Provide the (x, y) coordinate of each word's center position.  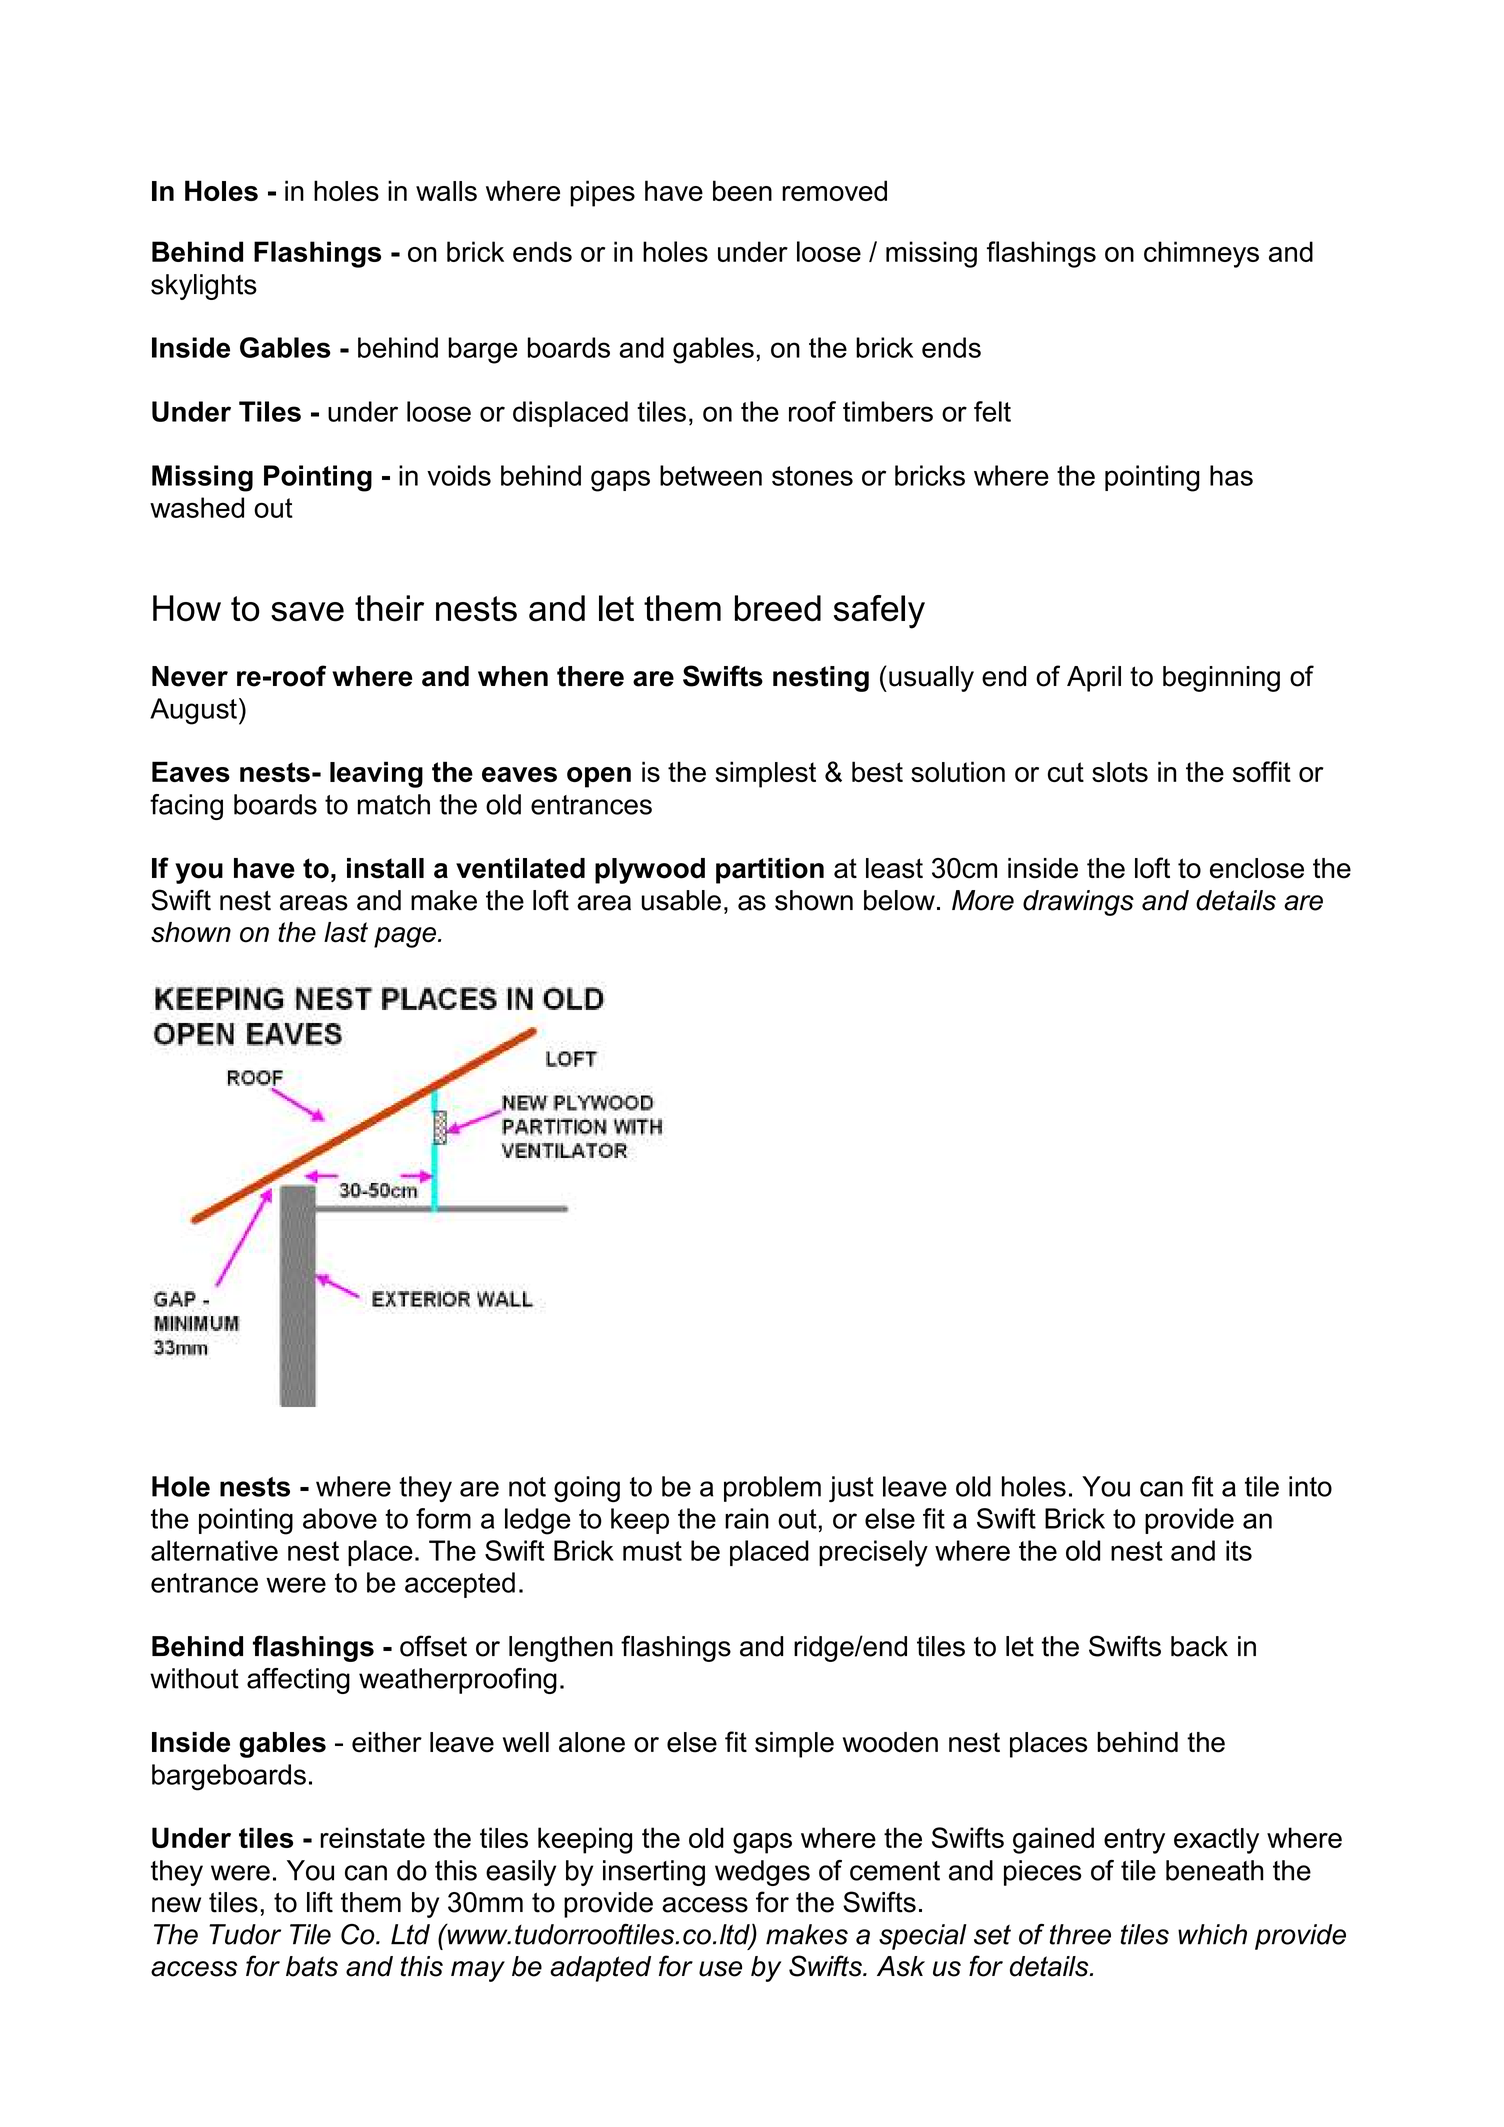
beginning (1221, 679)
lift (320, 1902)
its (1239, 1550)
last (346, 932)
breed (778, 608)
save (307, 612)
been (742, 190)
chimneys (1201, 254)
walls (446, 191)
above (340, 1518)
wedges (762, 1873)
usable (681, 900)
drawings (1078, 903)
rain (747, 1518)
